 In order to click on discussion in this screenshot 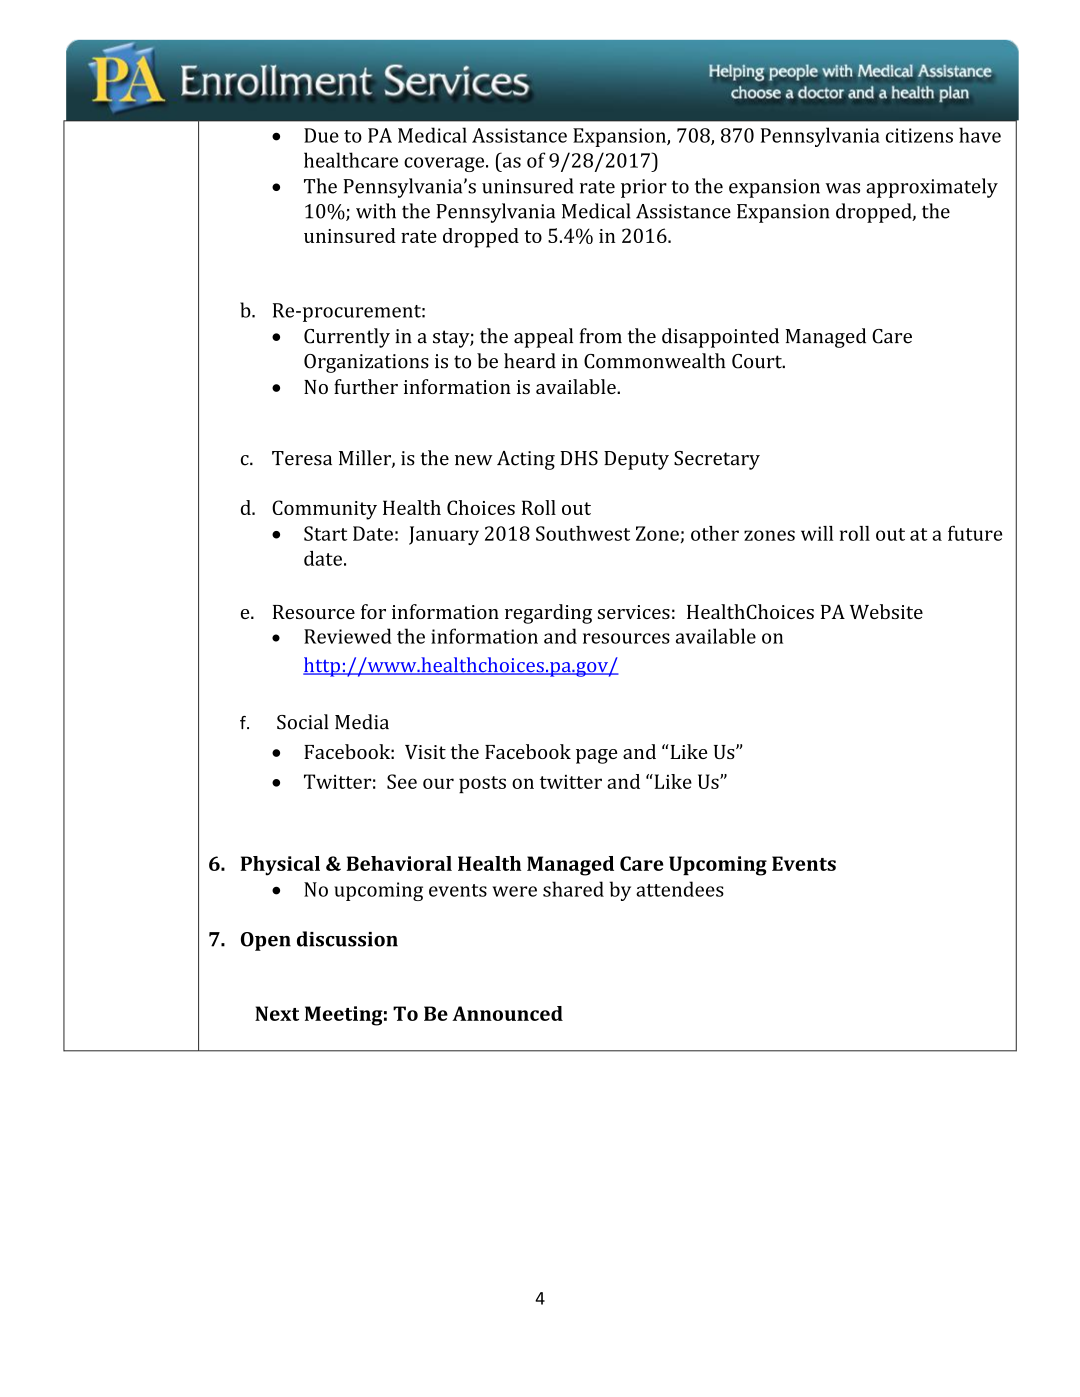, I will do `click(347, 939)`.
